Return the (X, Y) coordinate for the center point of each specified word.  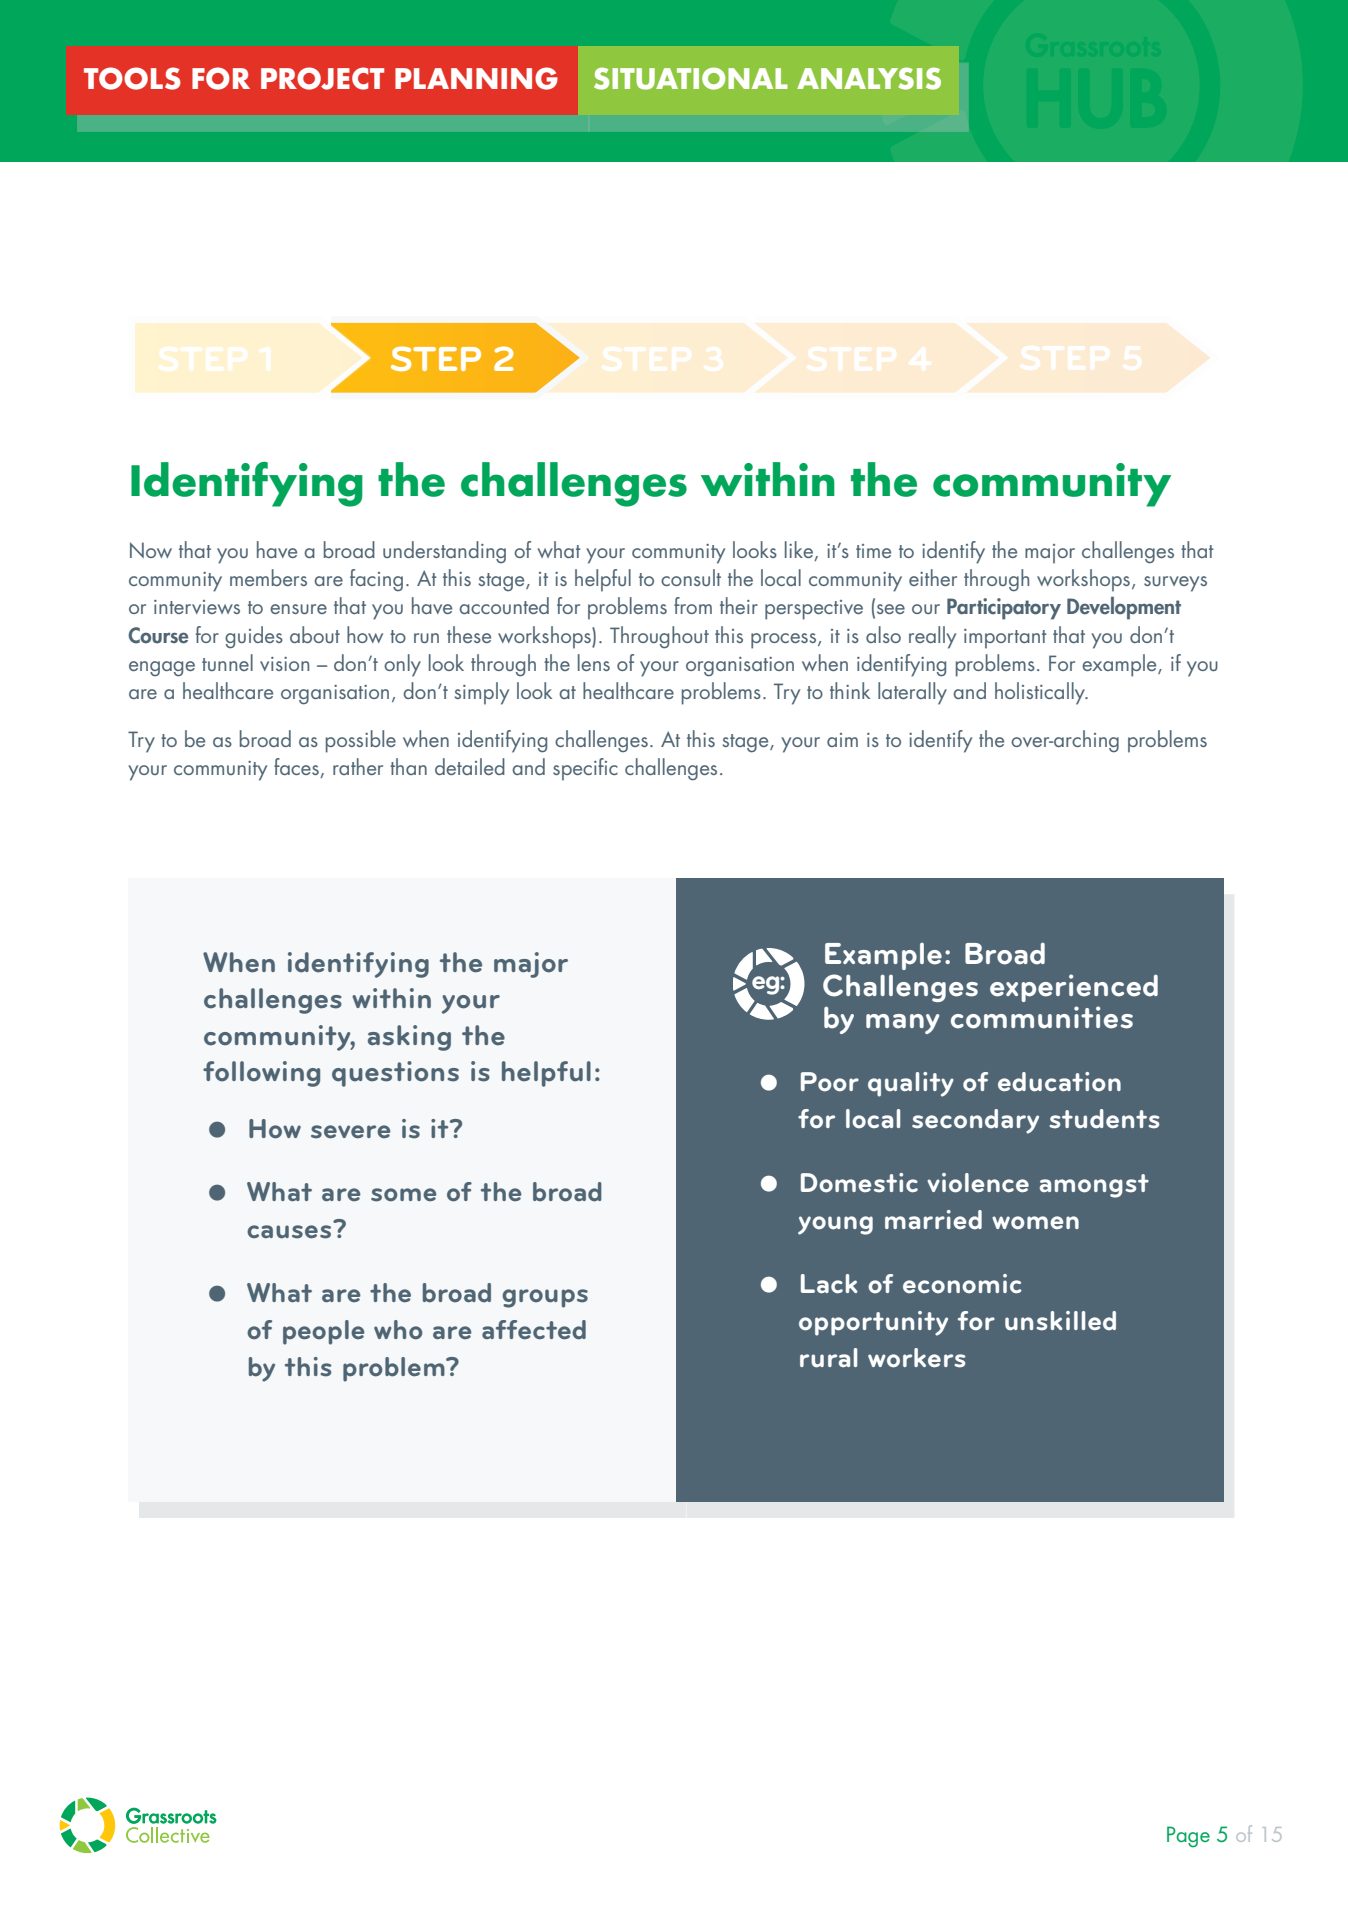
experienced (1074, 988)
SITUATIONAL (691, 78)
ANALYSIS (869, 78)
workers (917, 1358)
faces (297, 768)
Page (1188, 1837)
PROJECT (322, 78)
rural (828, 1358)
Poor (830, 1082)
